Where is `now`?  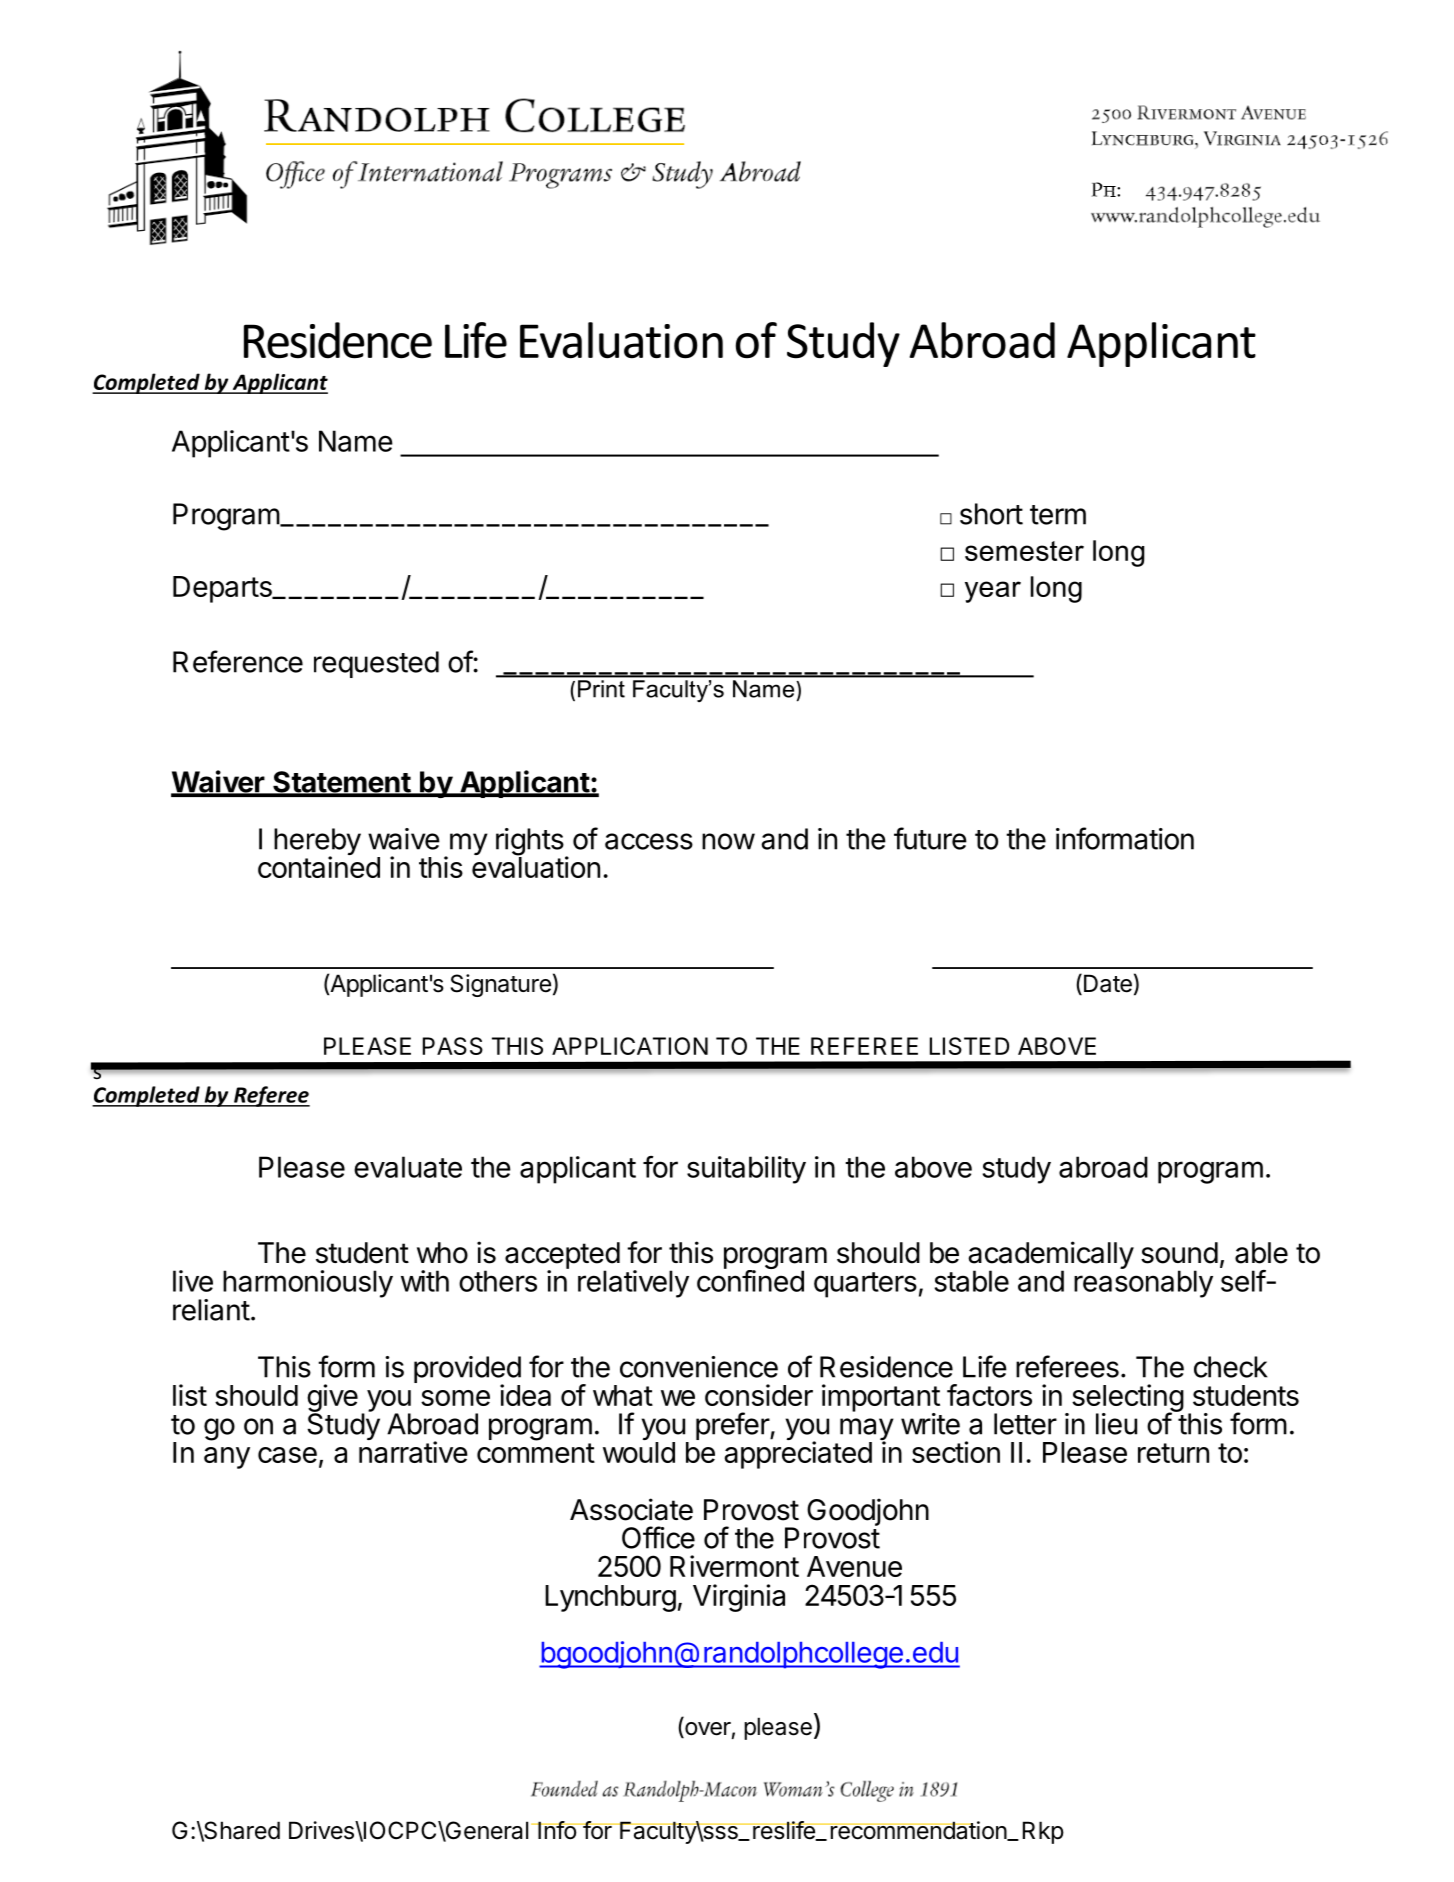
now is located at coordinates (728, 841).
